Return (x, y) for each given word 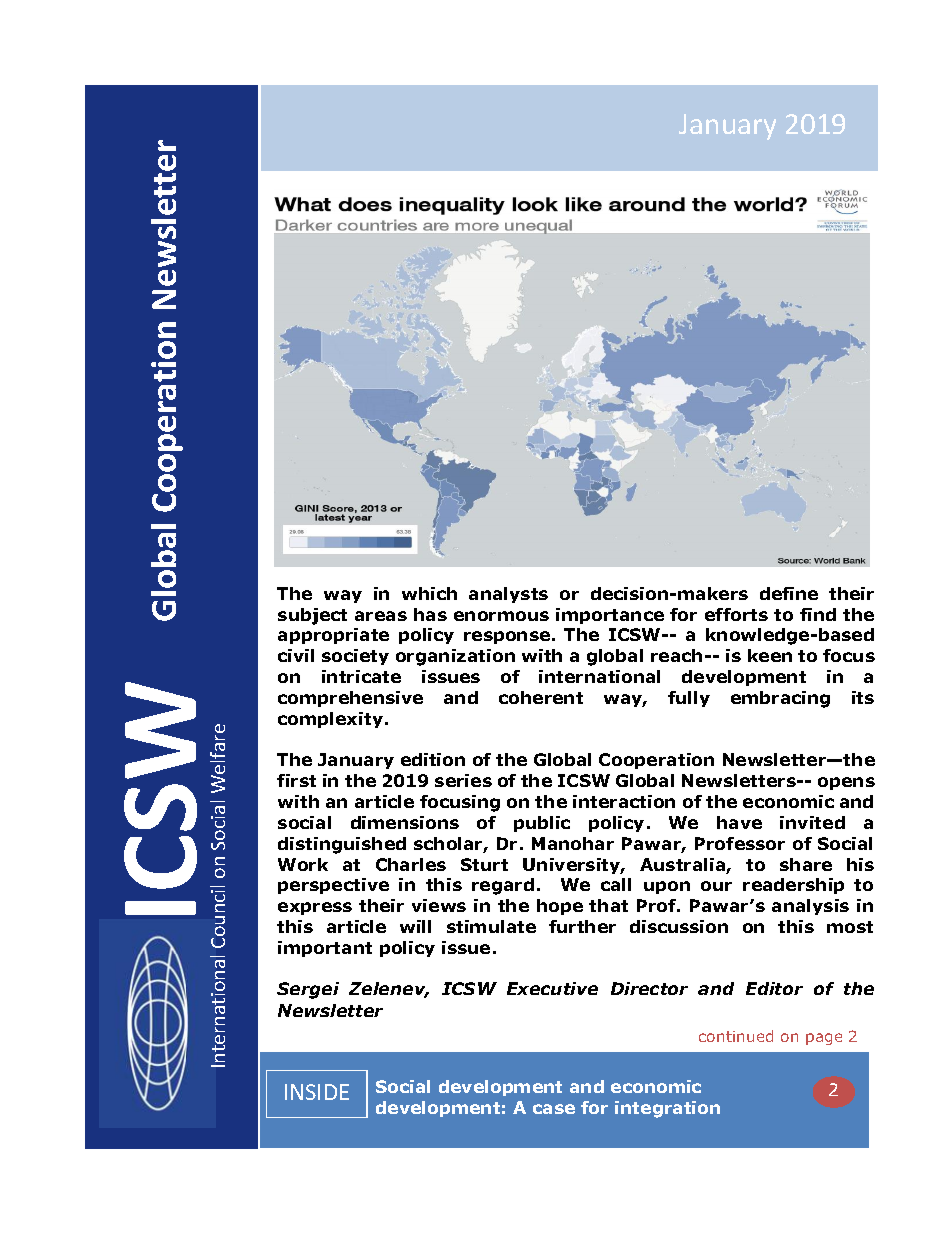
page (824, 1039)
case (554, 1109)
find (818, 614)
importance (610, 616)
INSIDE (317, 1092)
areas (381, 616)
